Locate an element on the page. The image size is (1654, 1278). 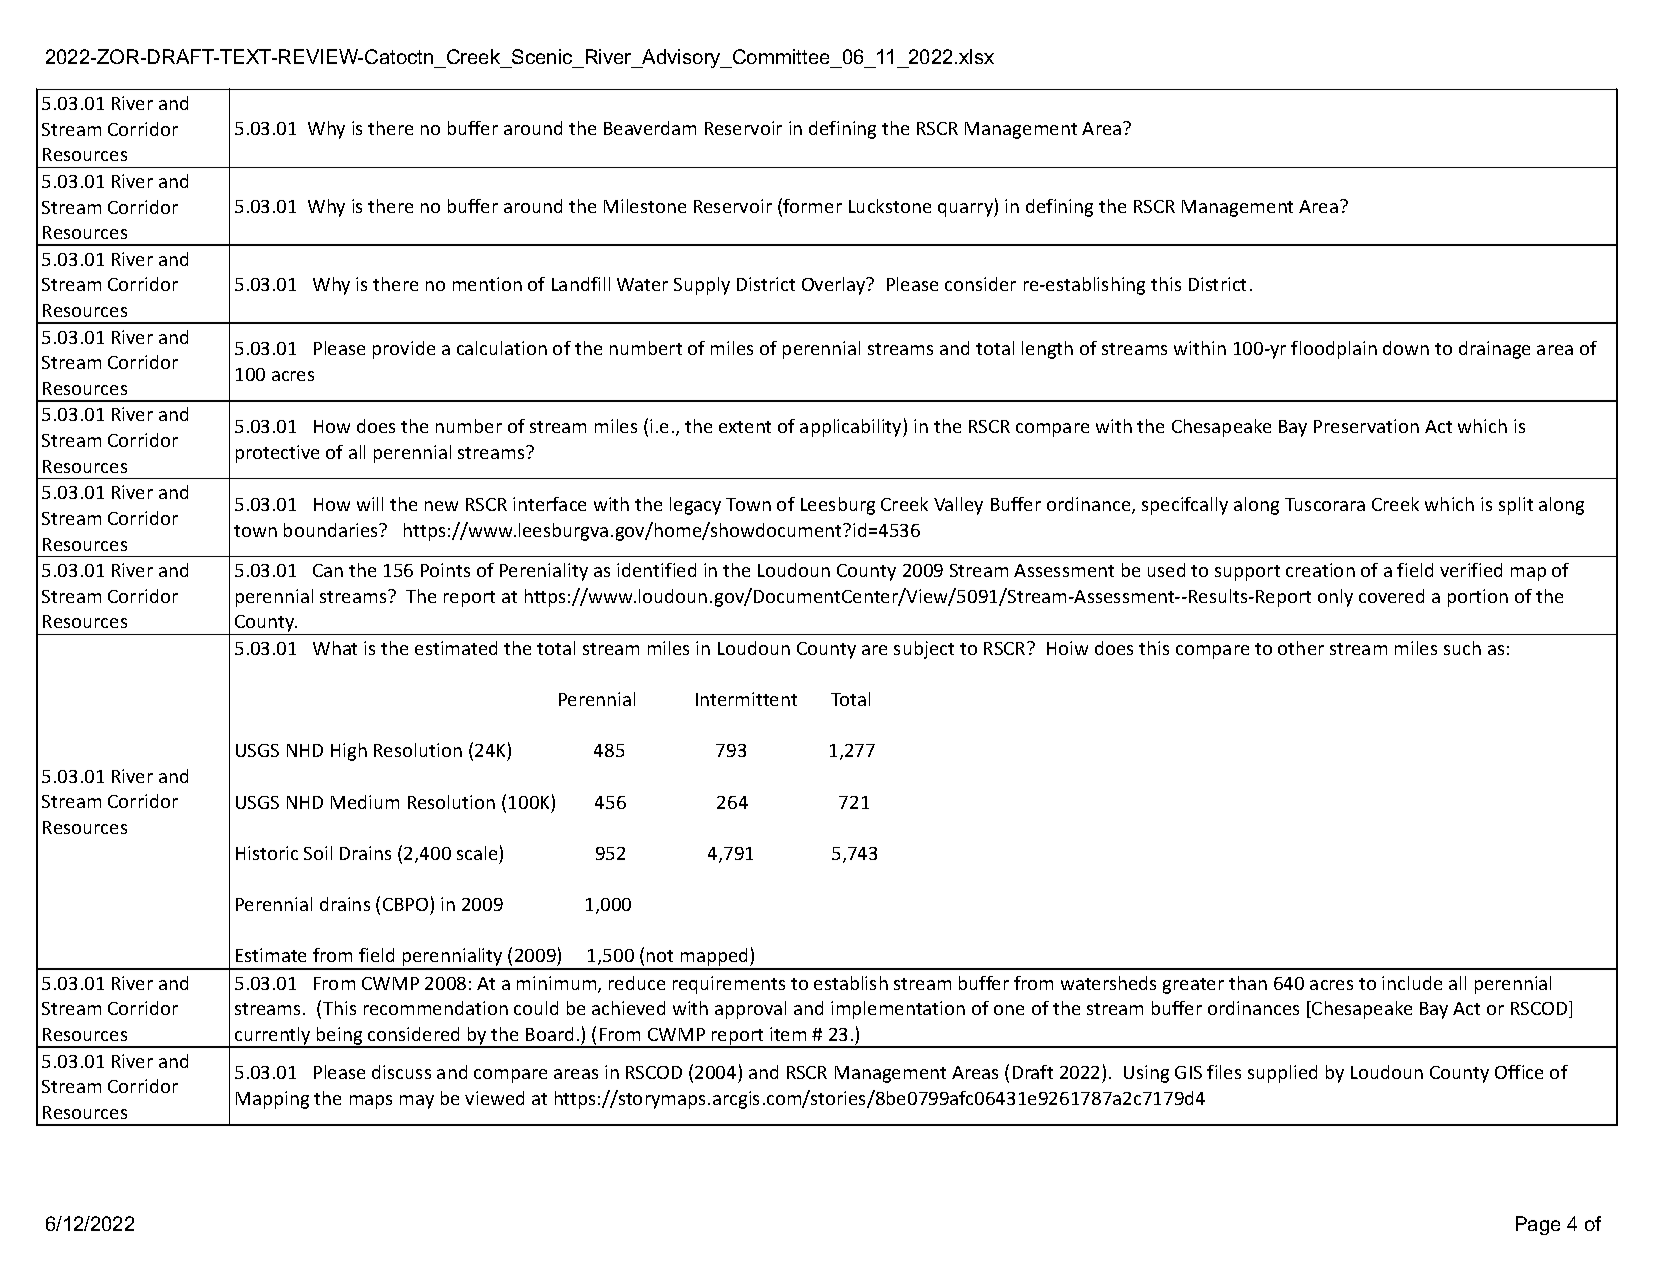
may is located at coordinates (417, 1102).
